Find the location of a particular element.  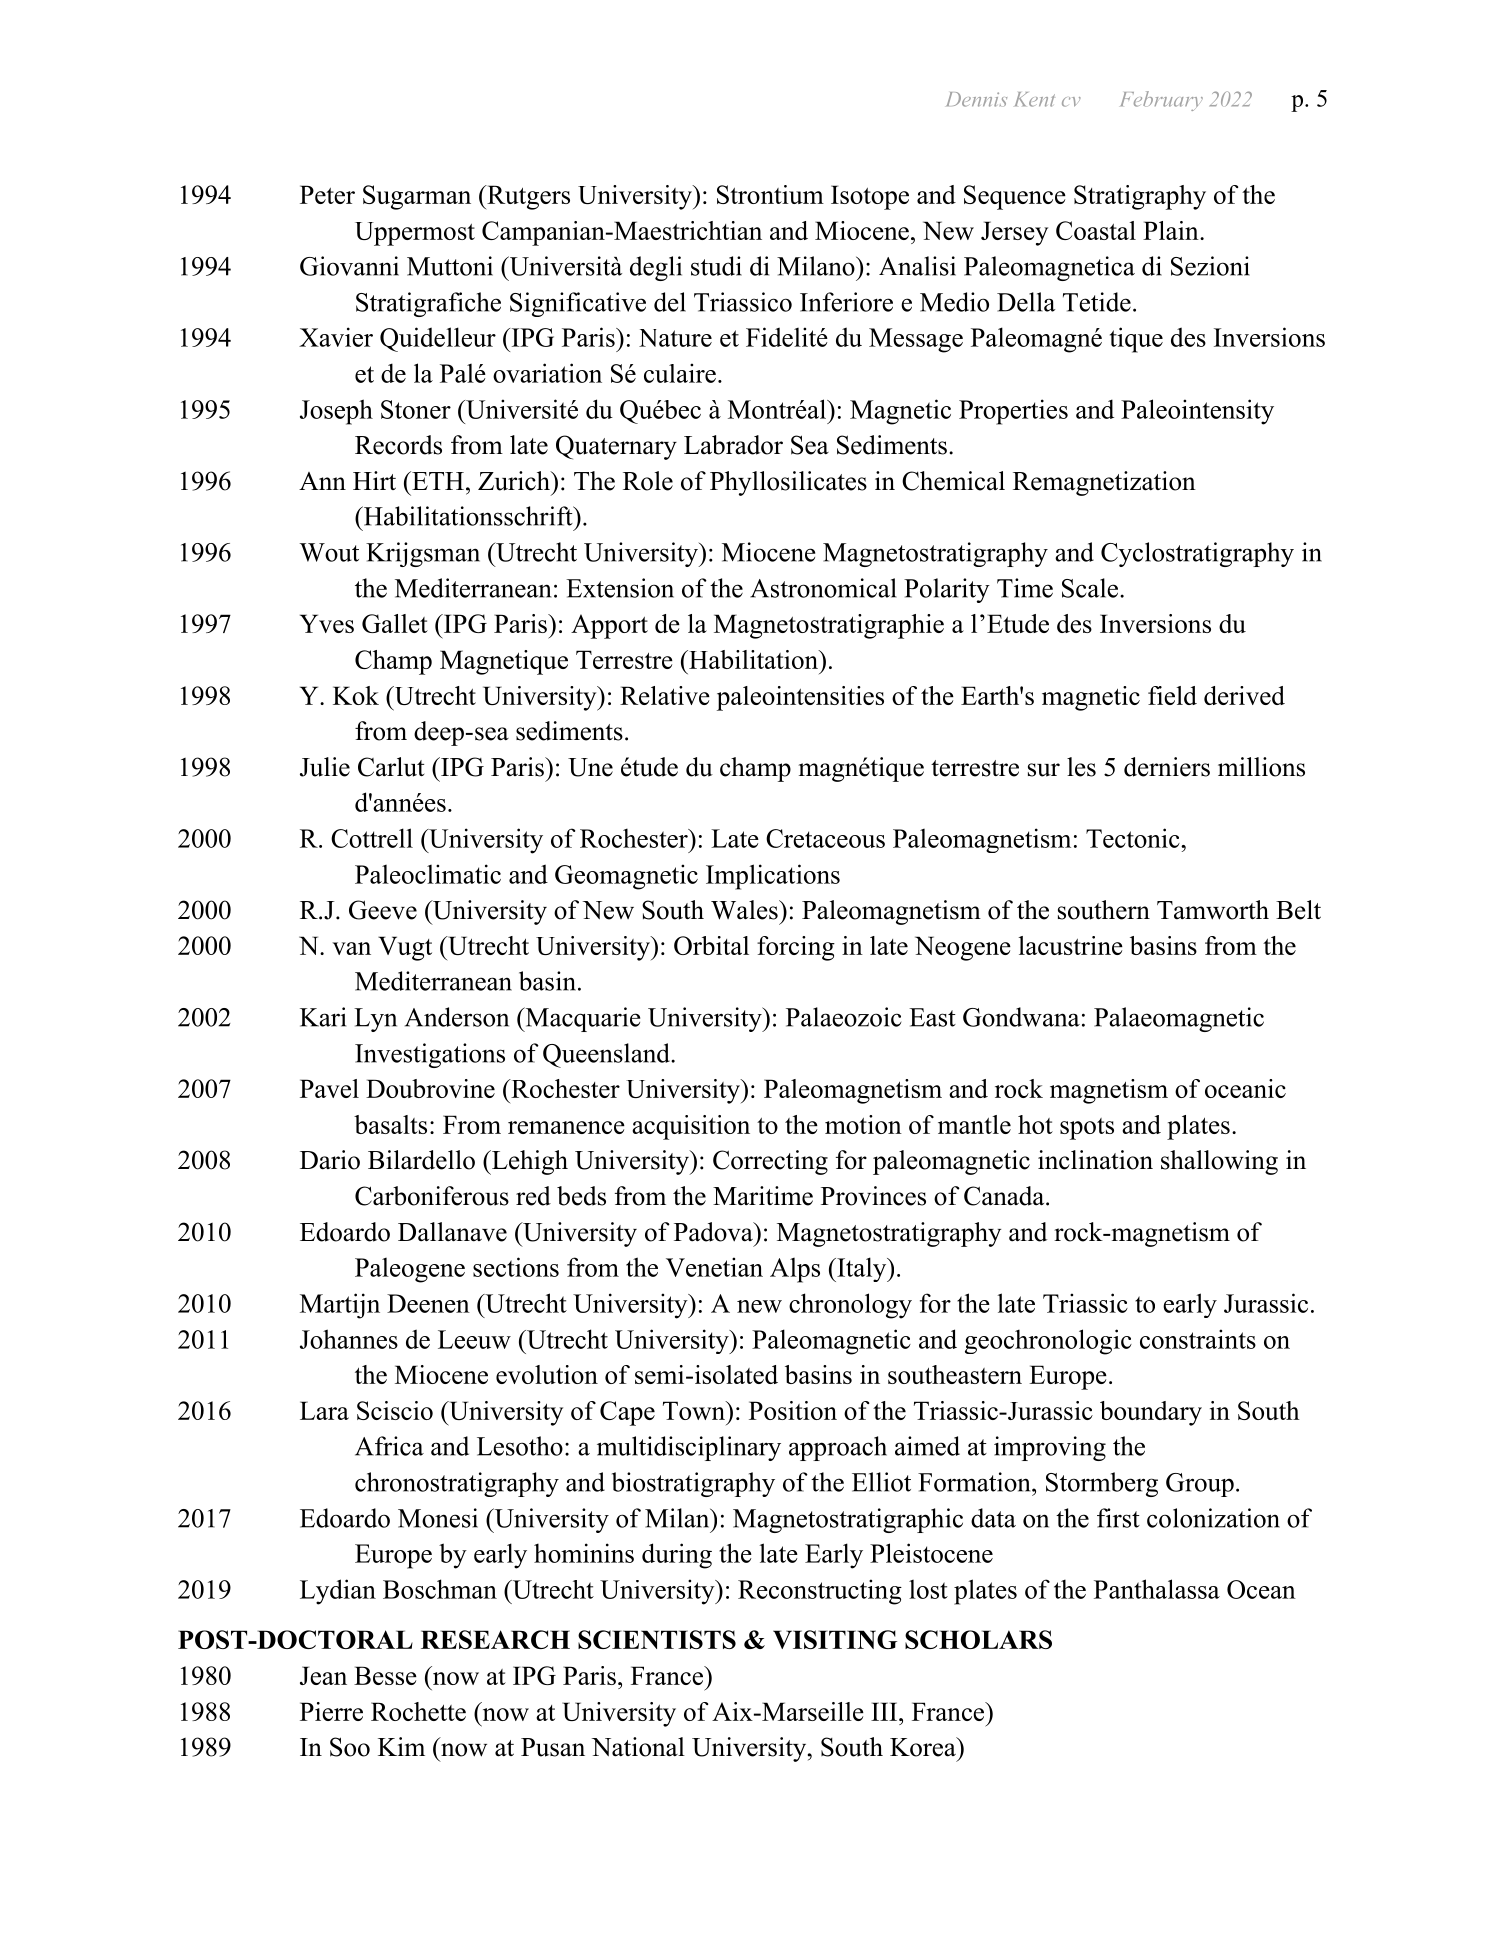

Astronomical is located at coordinates (823, 588).
